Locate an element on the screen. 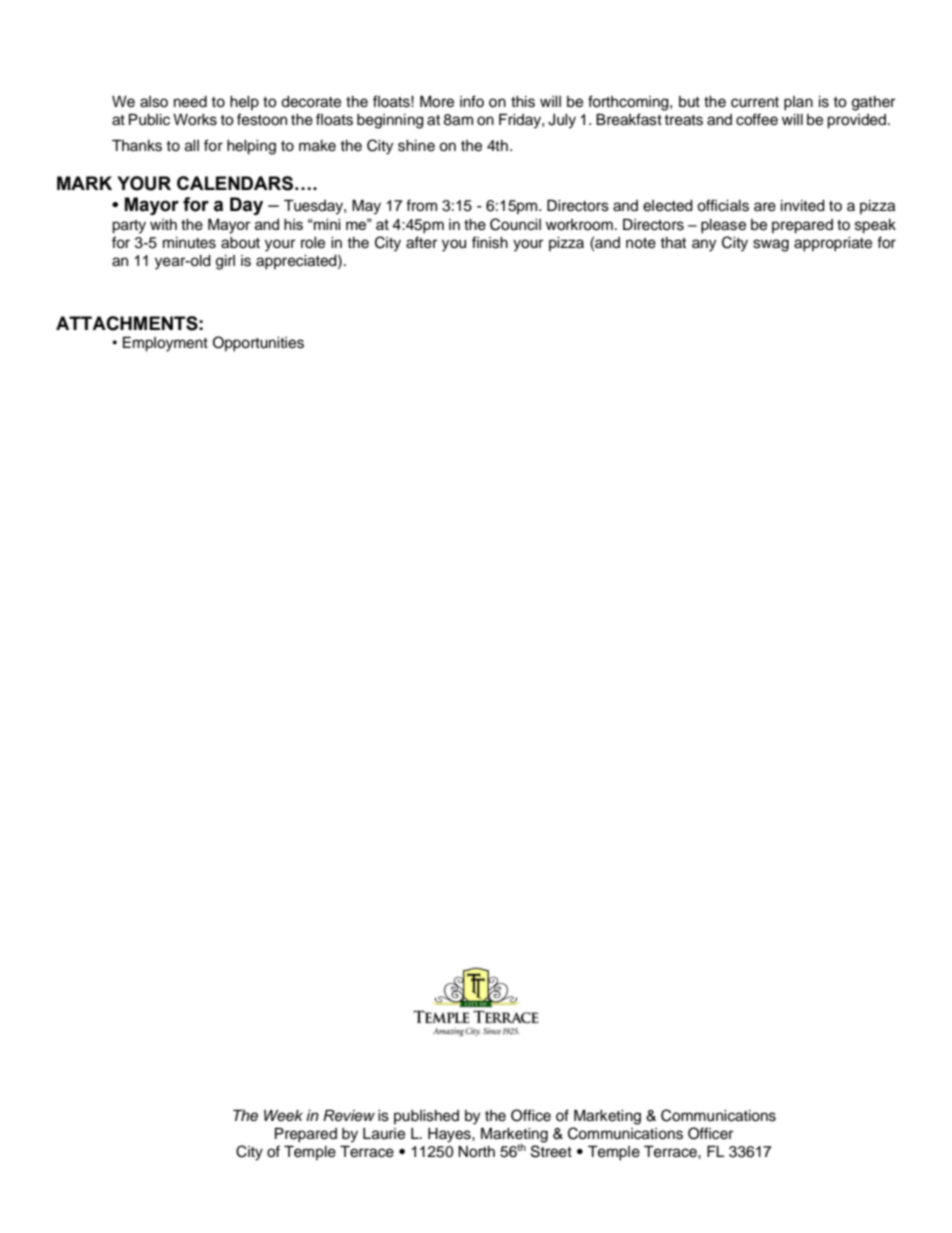  Opportunities is located at coordinates (258, 344).
